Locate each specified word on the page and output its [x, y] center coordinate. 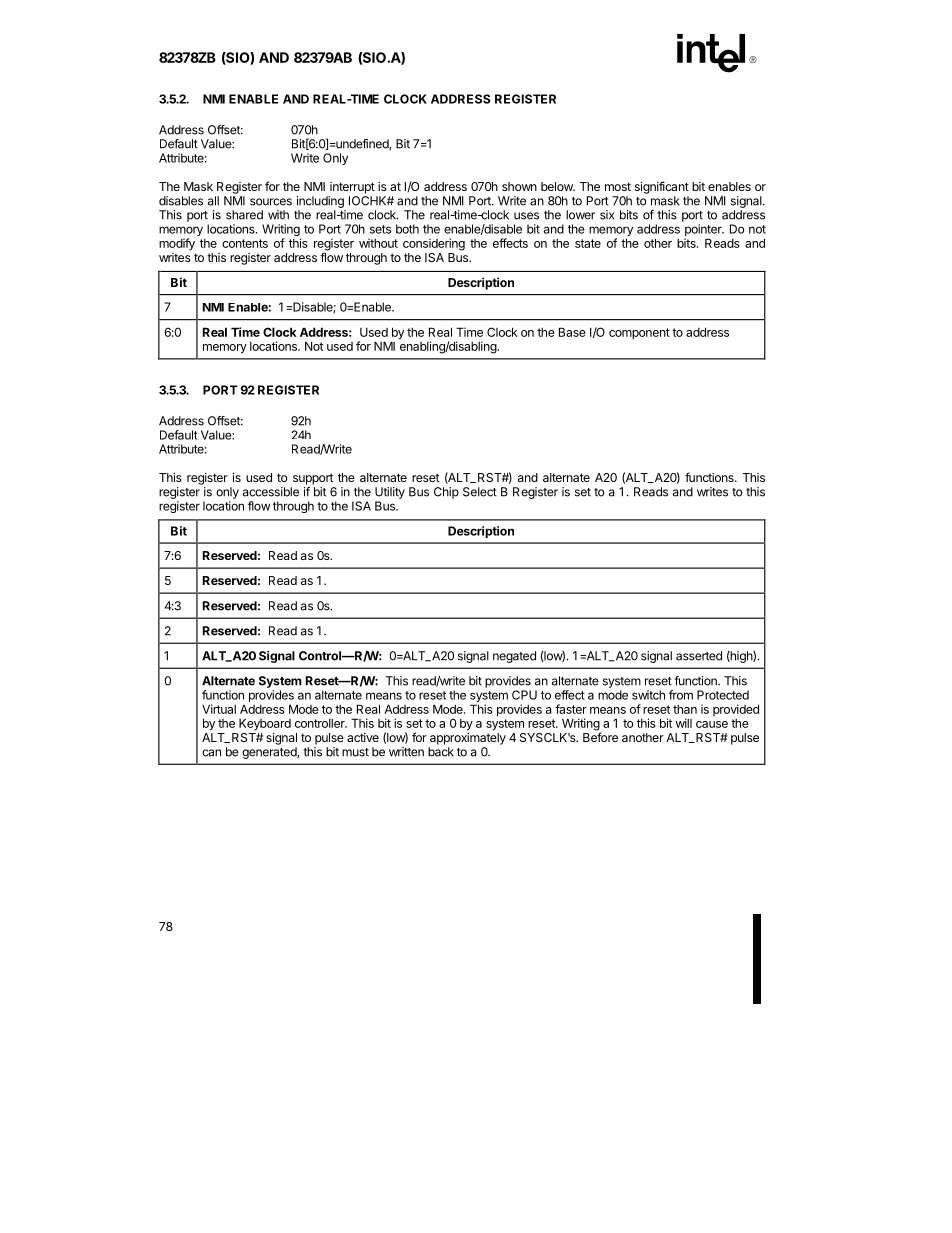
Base [572, 332]
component [639, 334]
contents [245, 243]
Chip [446, 493]
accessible [271, 492]
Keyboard [265, 724]
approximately [468, 739]
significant [662, 187]
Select [480, 492]
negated [514, 657]
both [407, 229]
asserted [699, 656]
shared [244, 215]
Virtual [219, 709]
